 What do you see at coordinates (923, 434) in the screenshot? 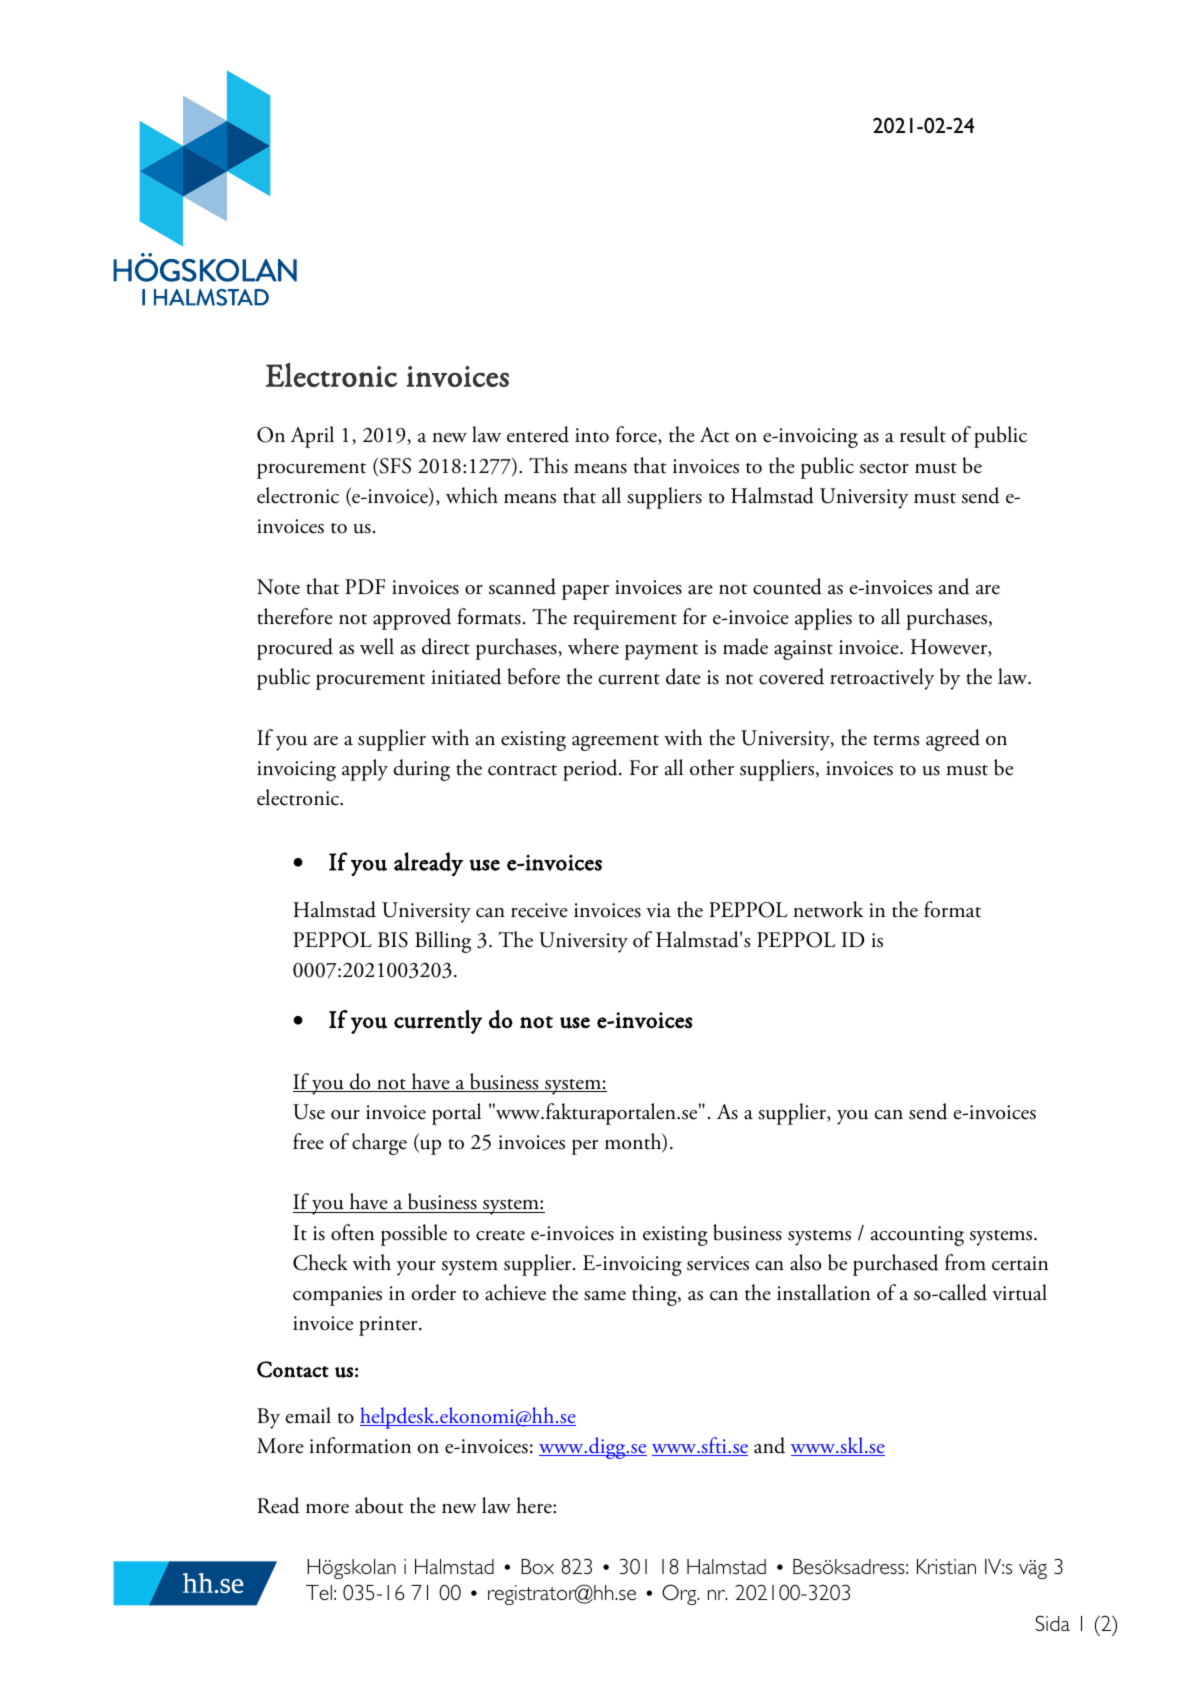
I see `result` at bounding box center [923, 434].
